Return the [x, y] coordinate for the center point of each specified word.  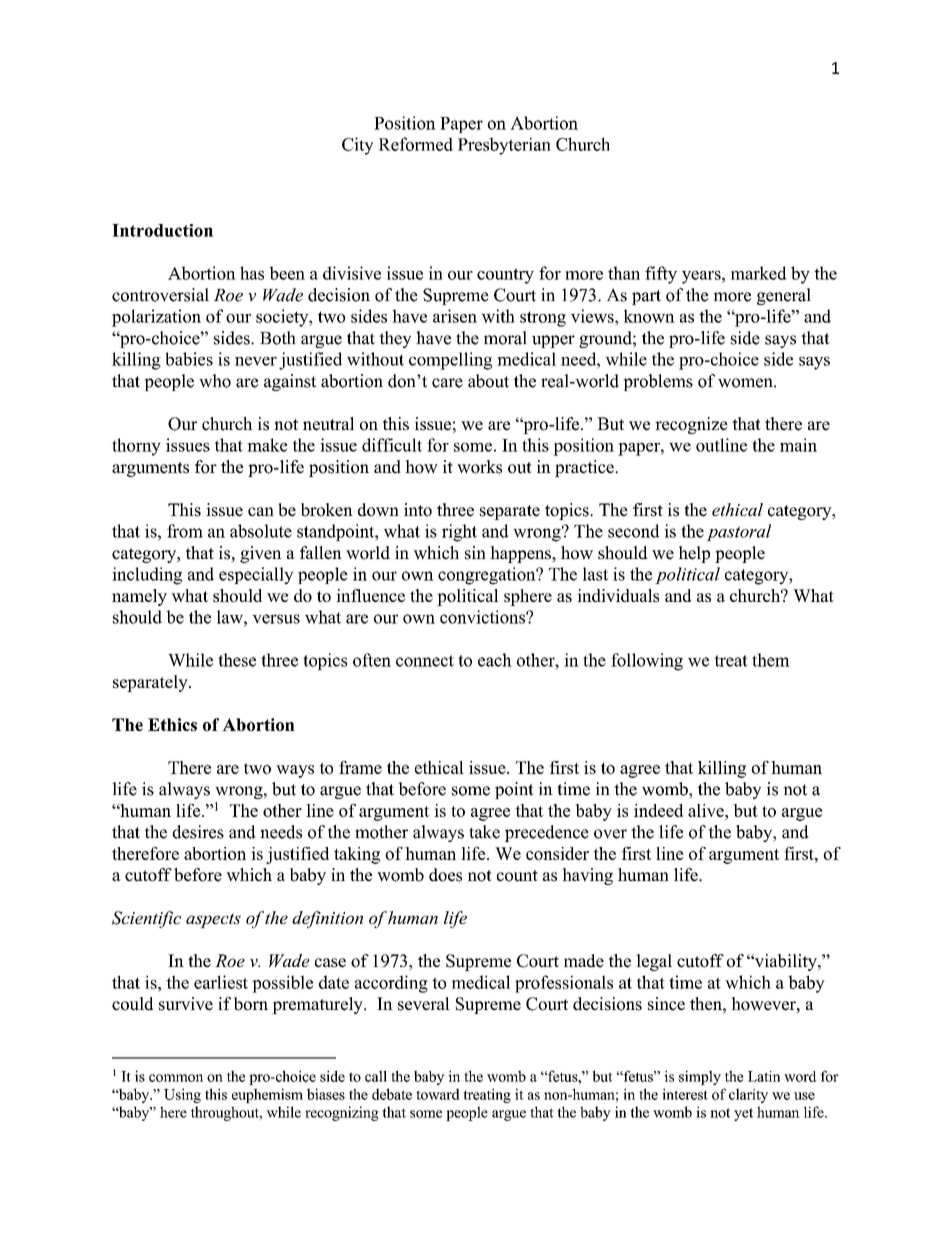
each [495, 660]
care [447, 383]
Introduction [162, 230]
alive [707, 810]
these [237, 660]
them [771, 660]
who [215, 381]
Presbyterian [504, 146]
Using [182, 1095]
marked [759, 273]
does [445, 875]
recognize [691, 425]
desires [198, 832]
